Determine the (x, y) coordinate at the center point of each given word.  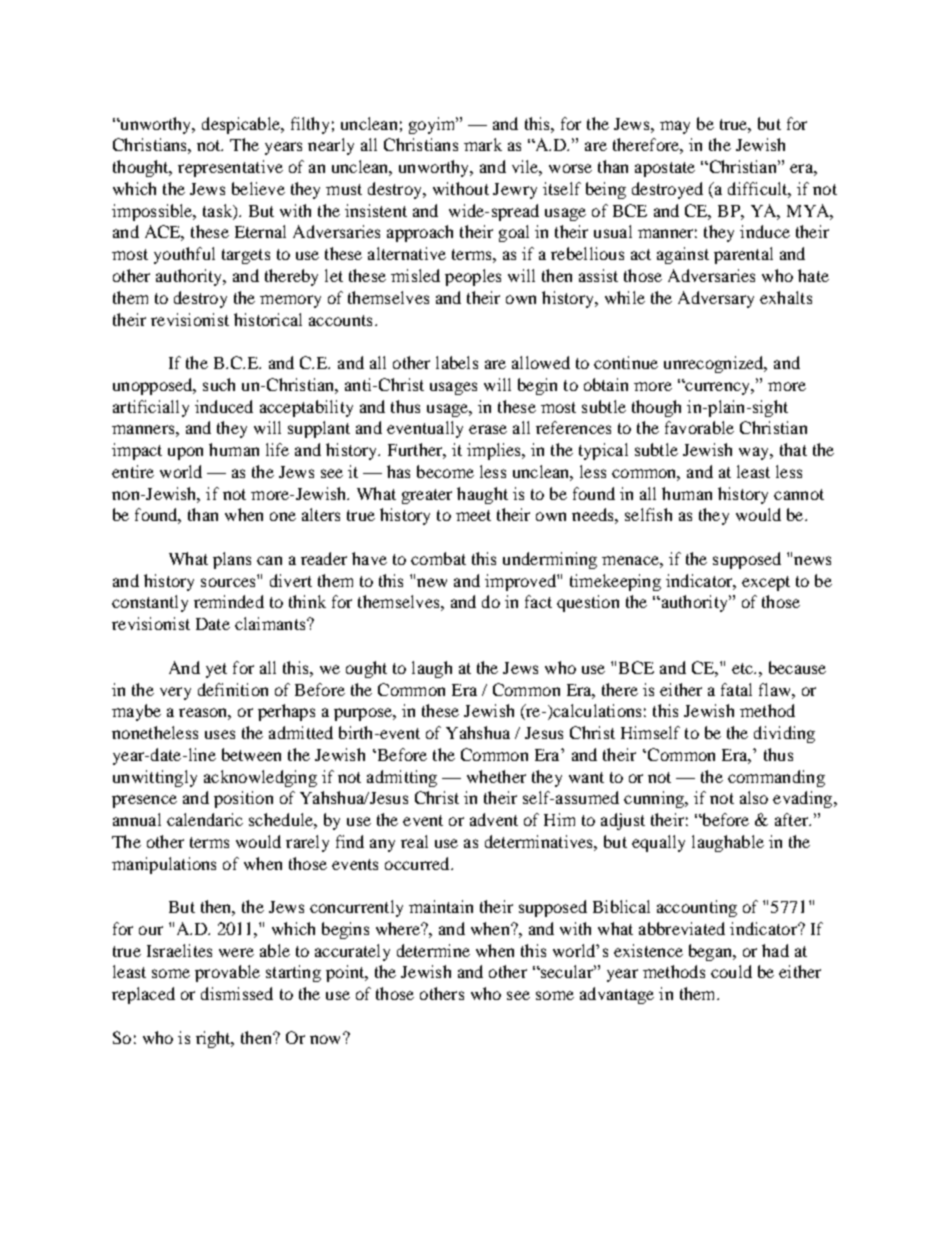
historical (268, 319)
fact (538, 601)
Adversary (716, 299)
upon (185, 453)
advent (494, 819)
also (754, 797)
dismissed (237, 993)
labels (457, 362)
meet (473, 515)
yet (216, 670)
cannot (799, 494)
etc (743, 668)
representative (230, 168)
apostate (665, 169)
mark (483, 144)
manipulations (164, 865)
